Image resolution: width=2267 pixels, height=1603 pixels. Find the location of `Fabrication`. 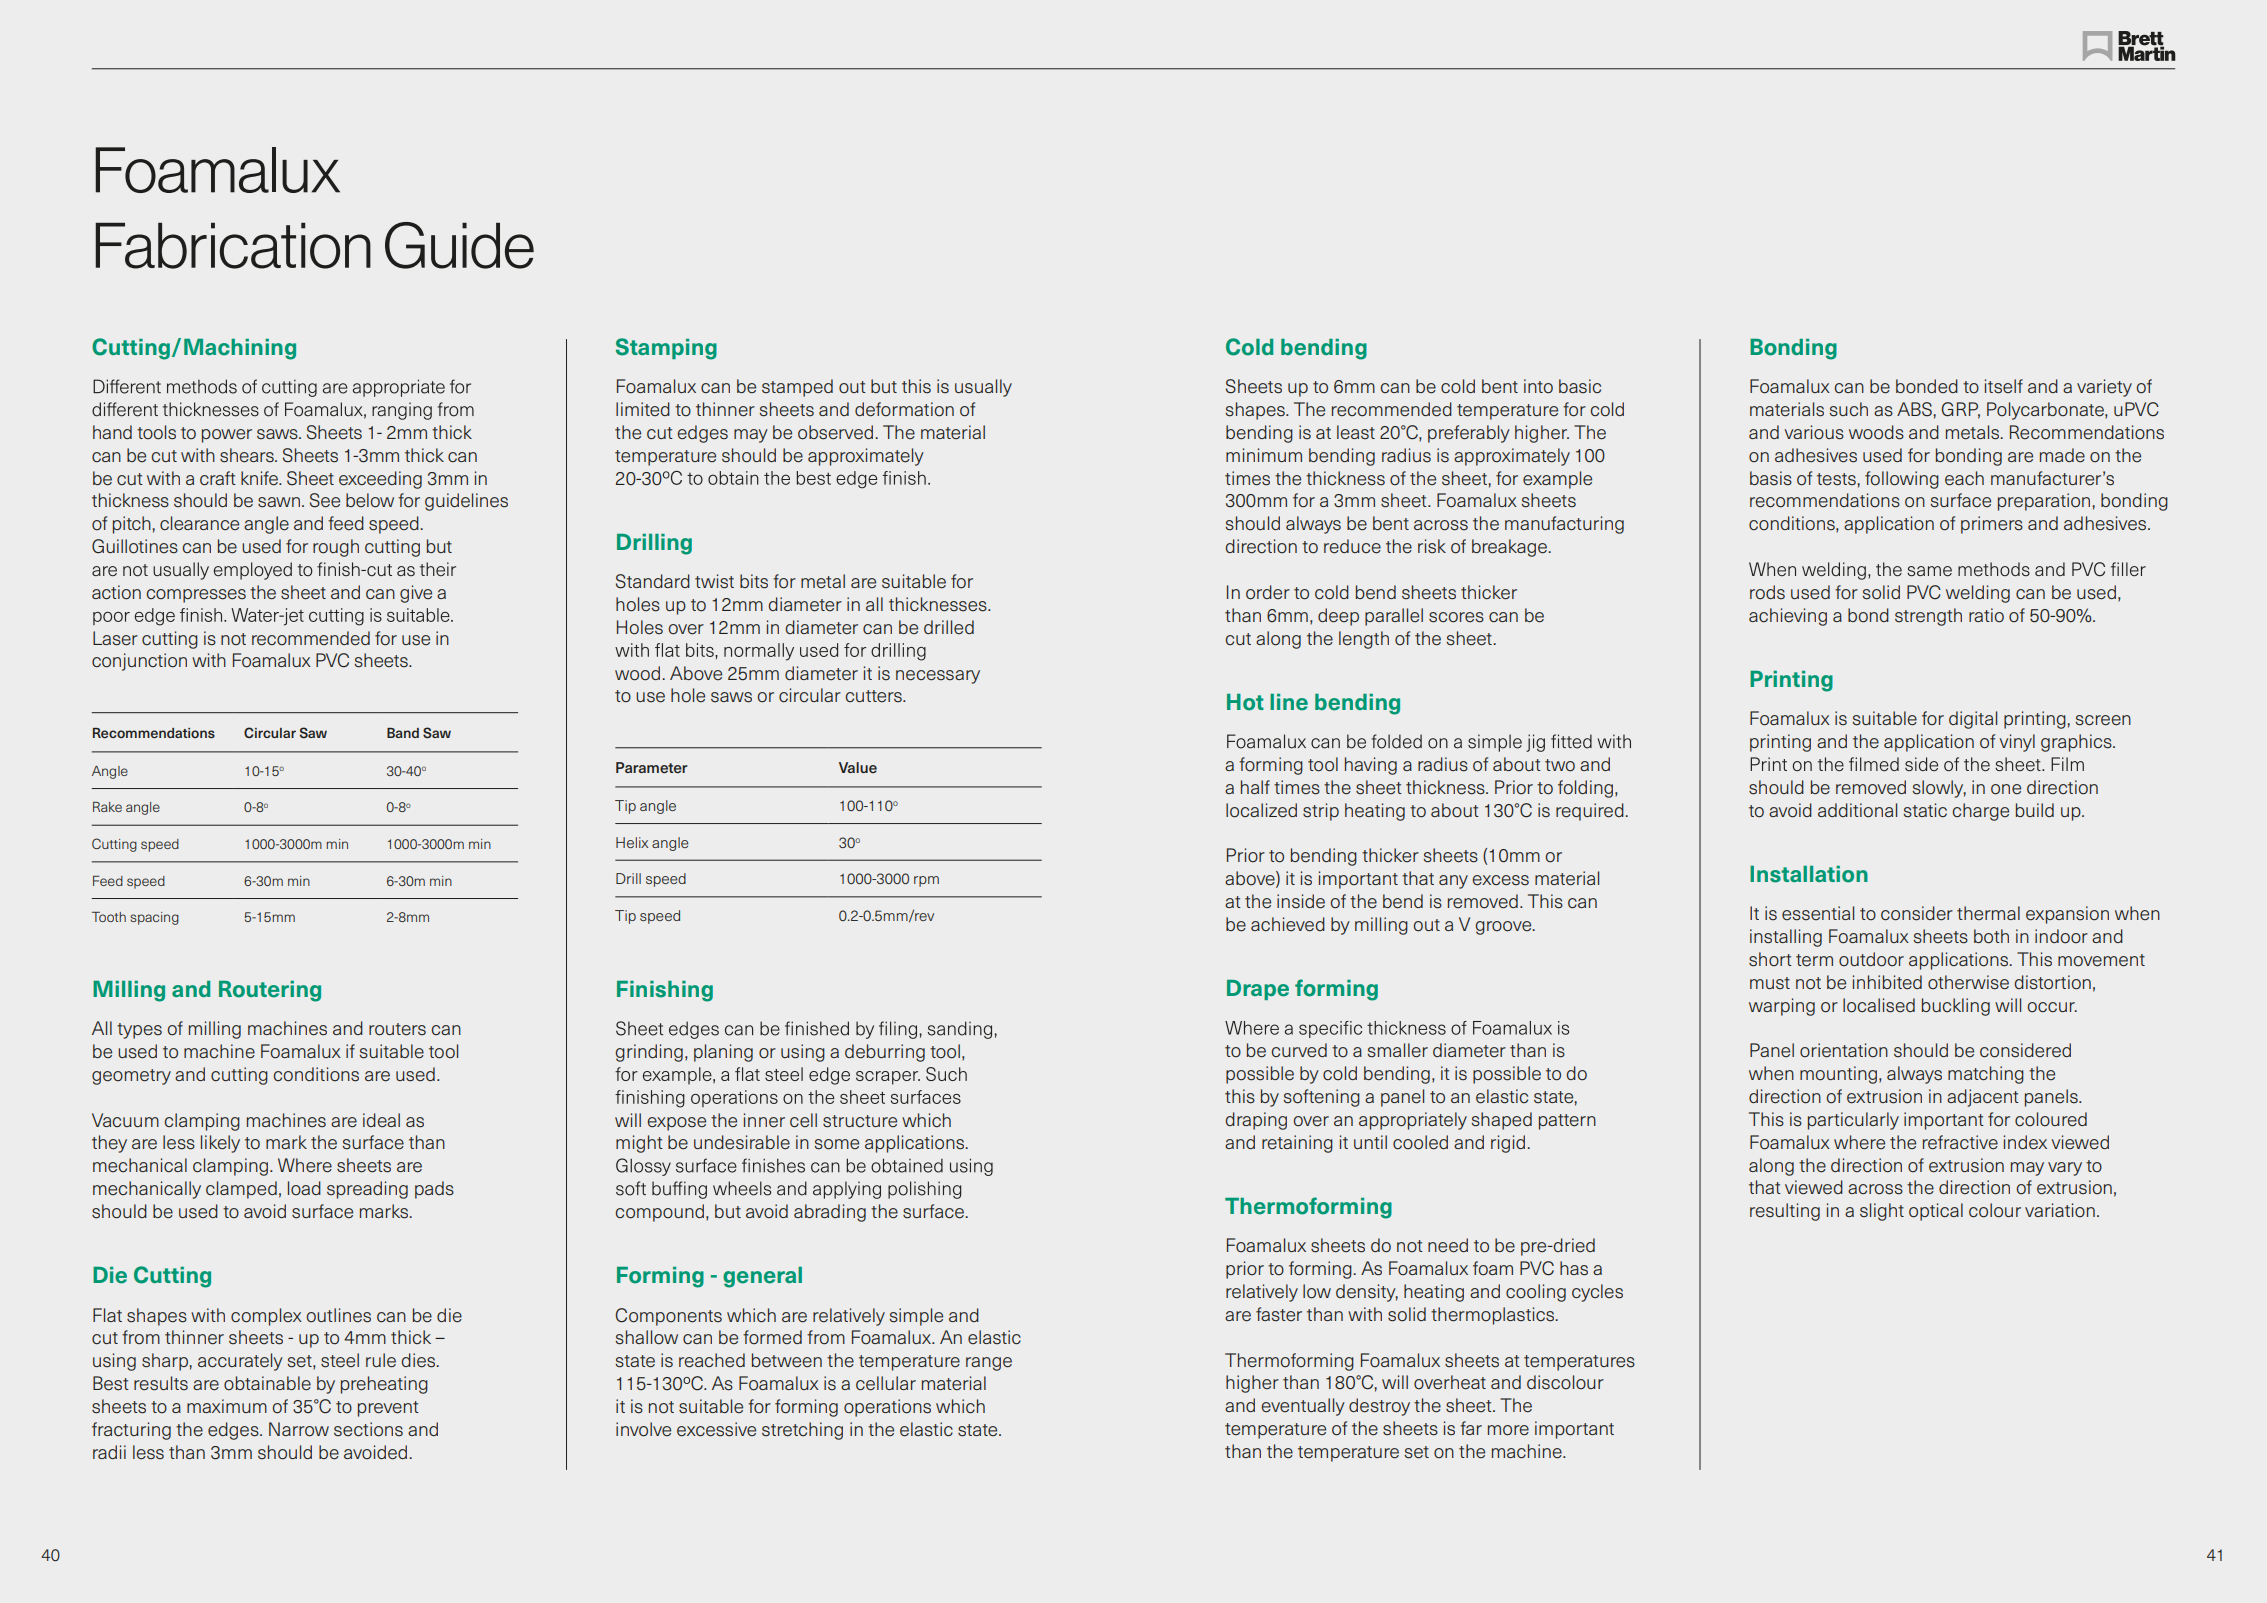

Fabrication is located at coordinates (233, 245).
